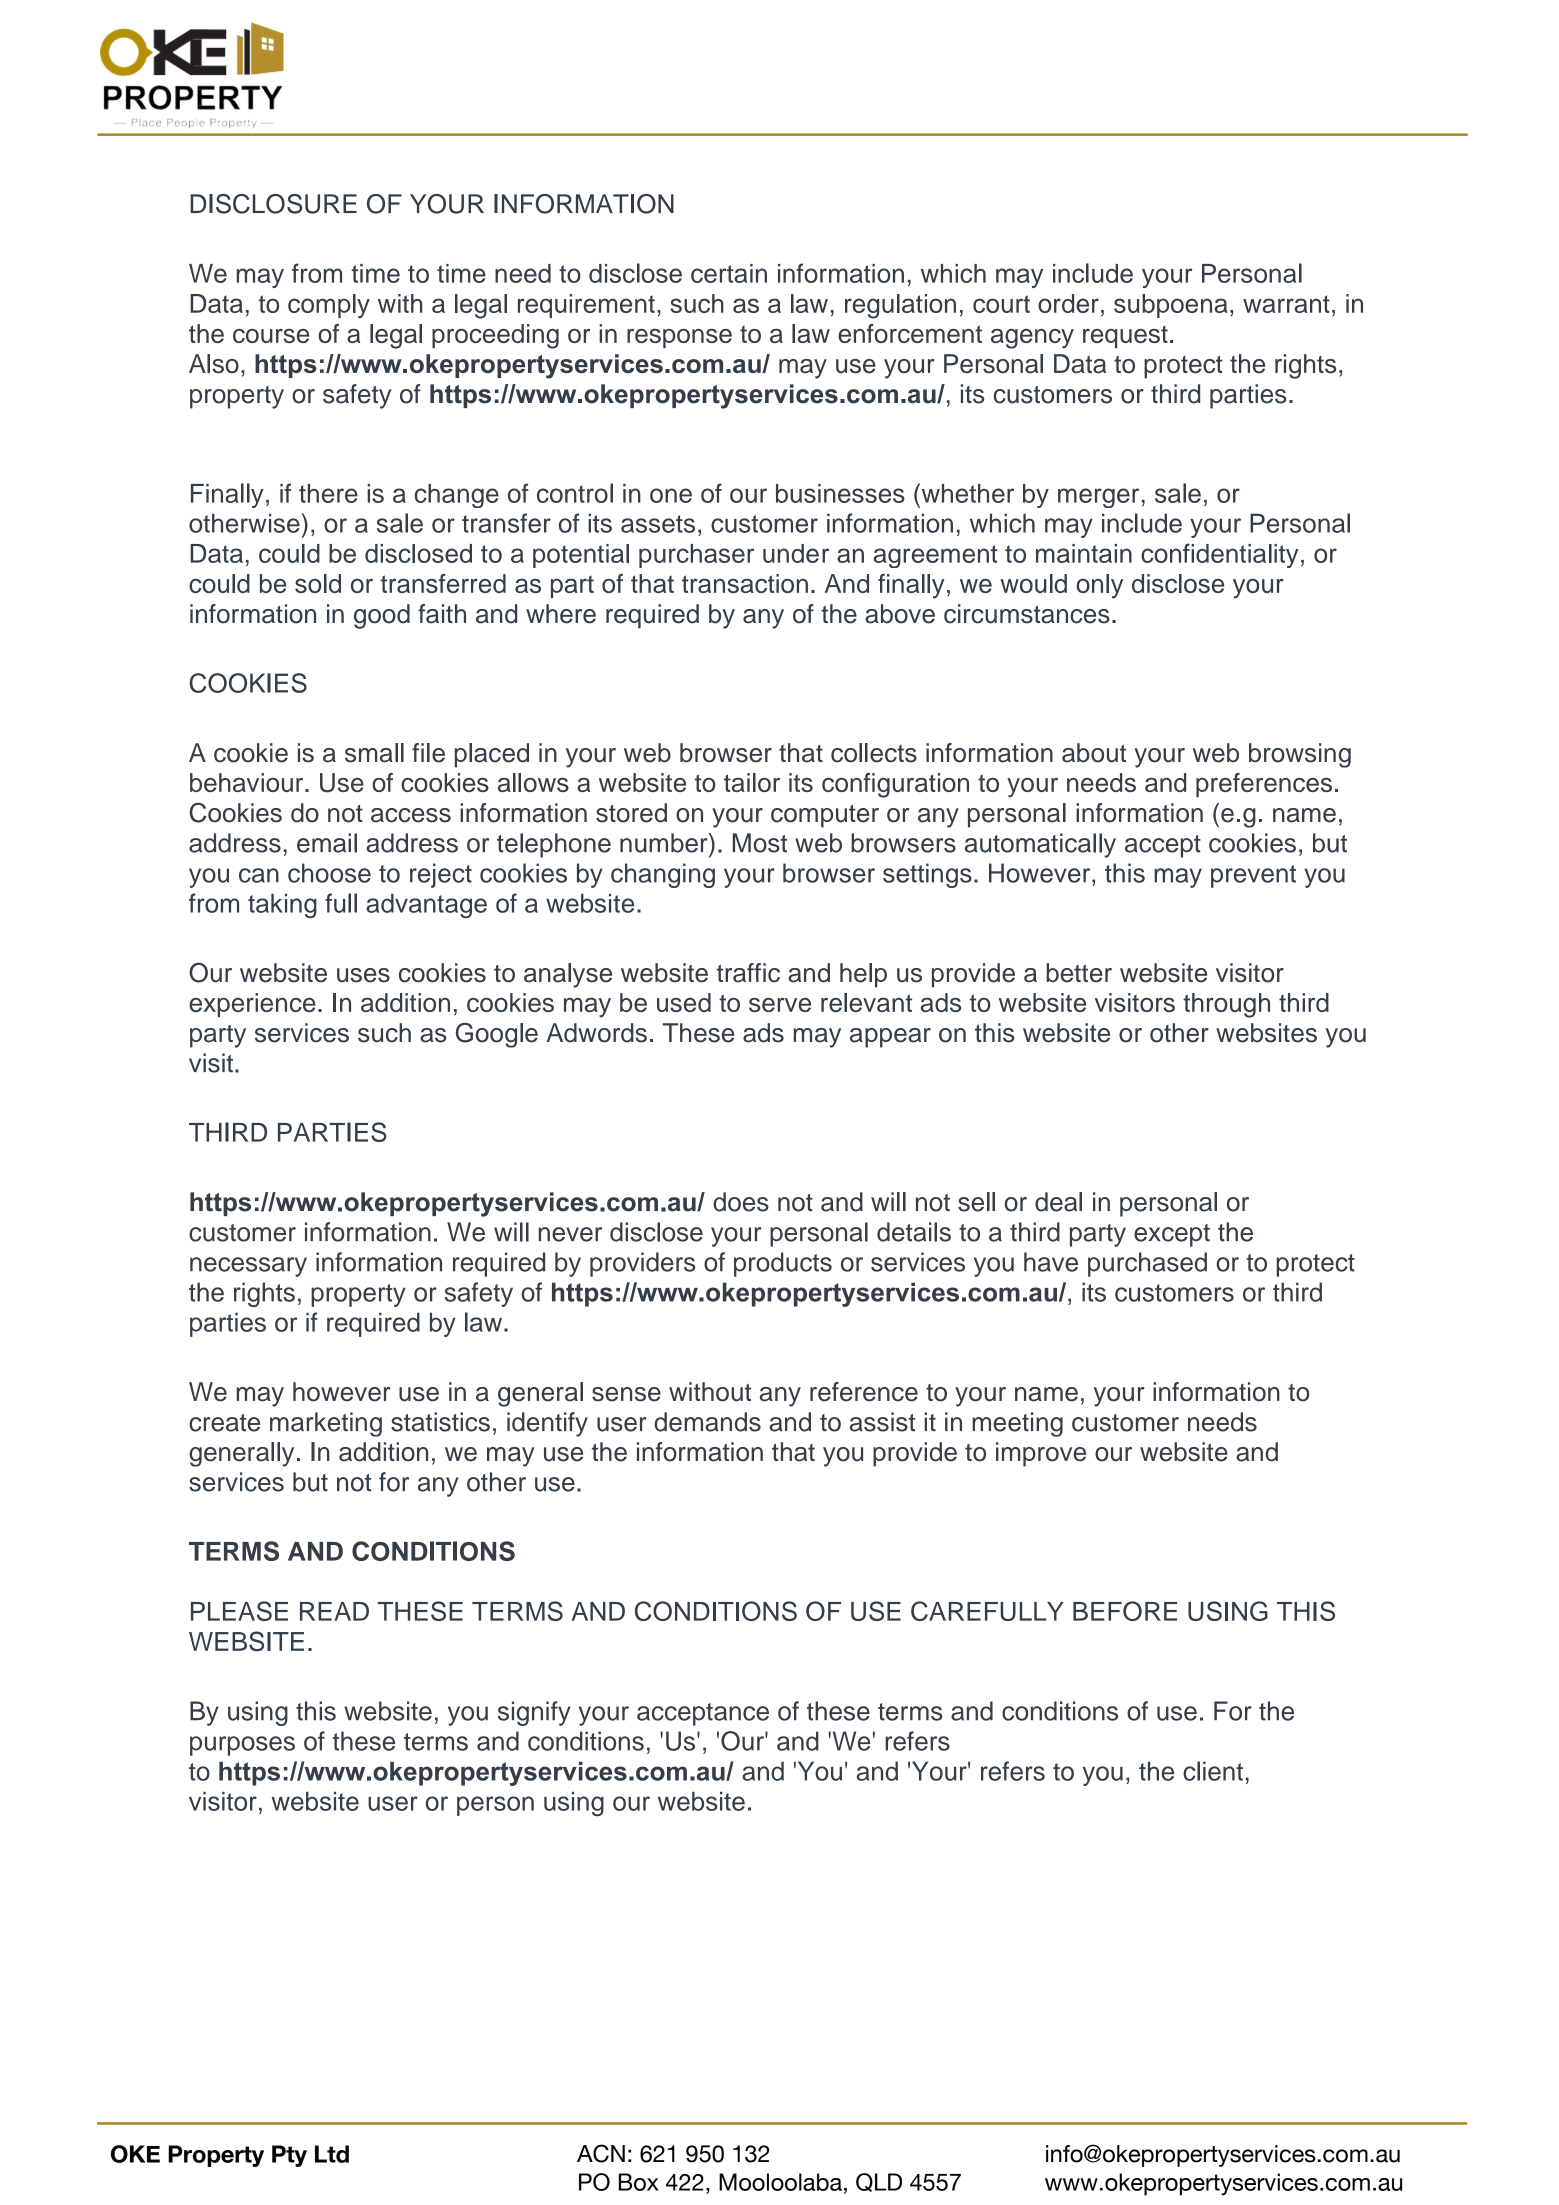 The height and width of the document is (2205, 1559). What do you see at coordinates (1172, 1235) in the document?
I see `except` at bounding box center [1172, 1235].
